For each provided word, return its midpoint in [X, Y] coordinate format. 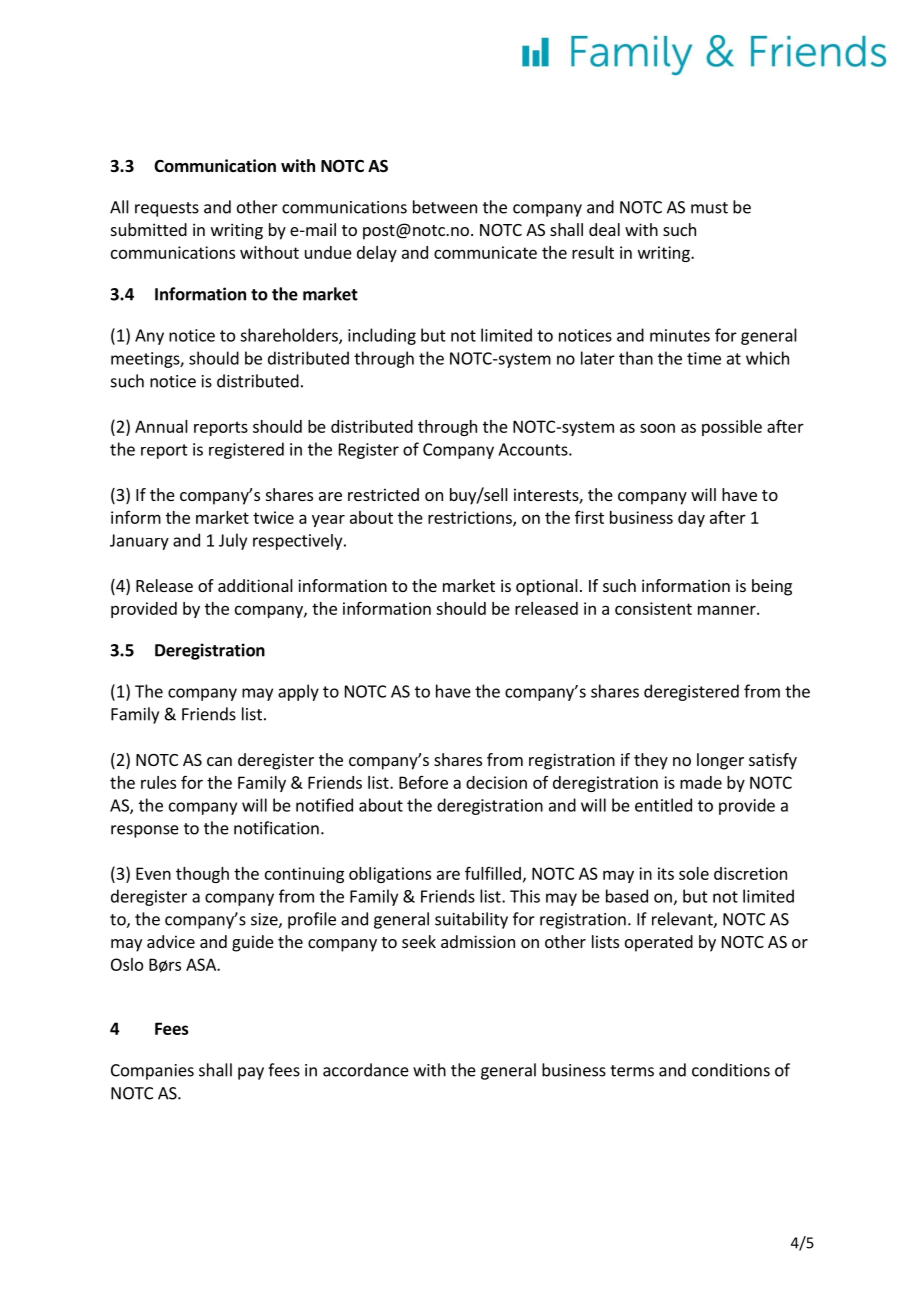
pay [251, 1073]
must [709, 208]
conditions [731, 1070]
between [445, 207]
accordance [366, 1070]
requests [167, 209]
